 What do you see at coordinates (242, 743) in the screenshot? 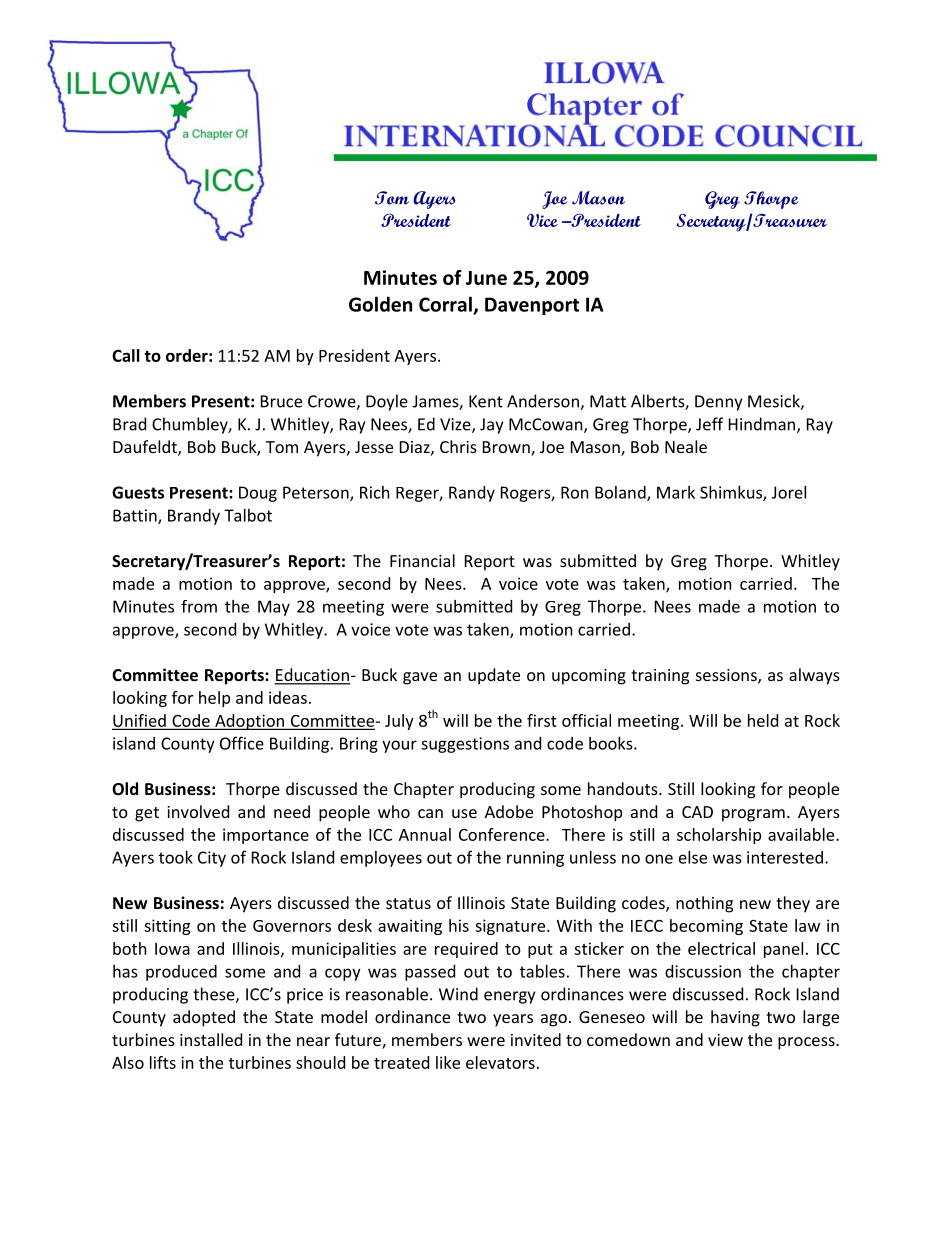
I see `Office` at bounding box center [242, 743].
